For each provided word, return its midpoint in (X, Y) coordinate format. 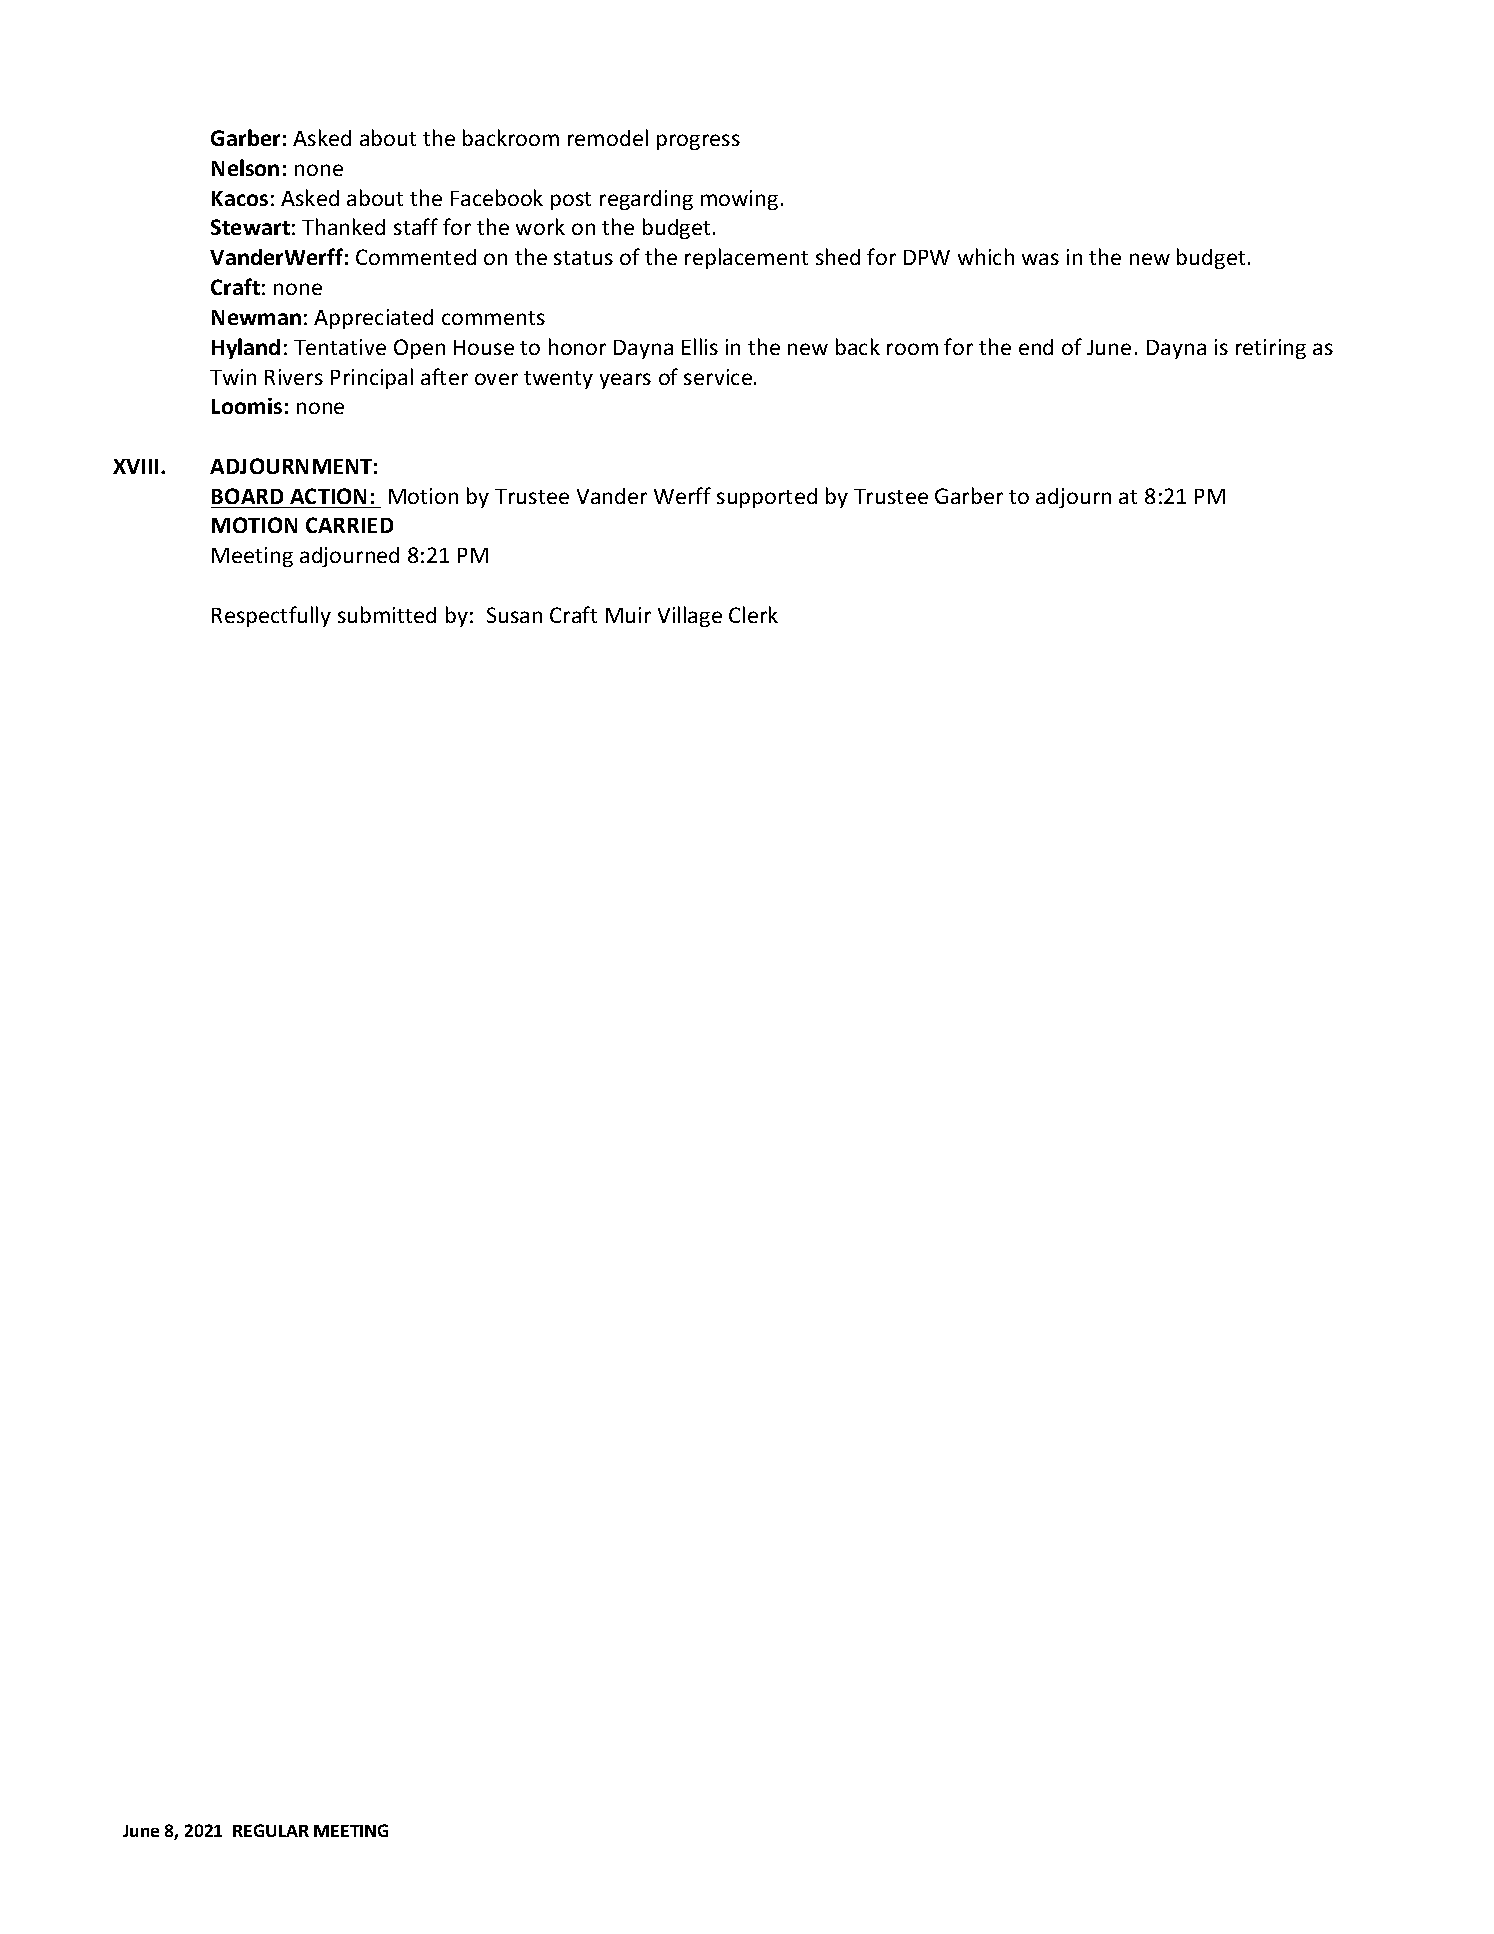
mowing (739, 200)
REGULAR (271, 1830)
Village (690, 616)
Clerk (753, 614)
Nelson (245, 167)
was (1040, 259)
